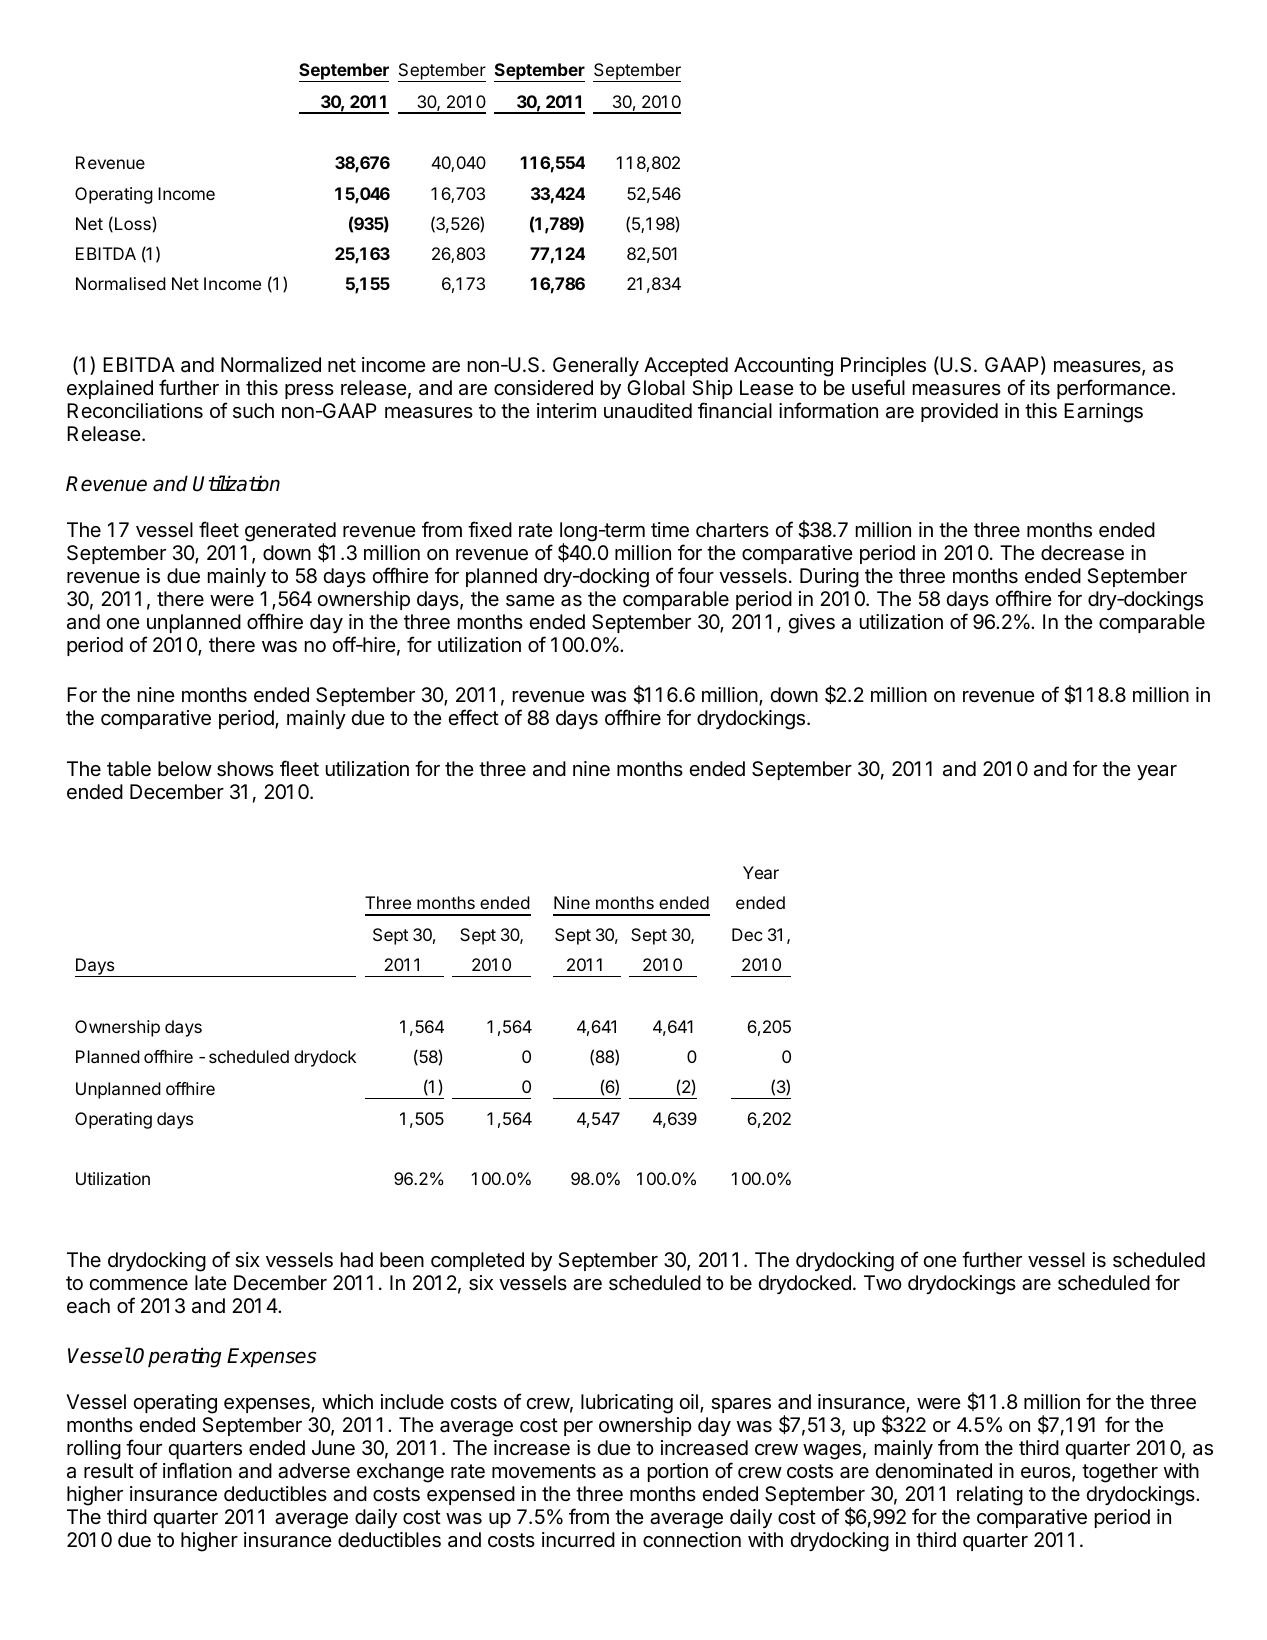 The width and height of the image is (1267, 1640). What do you see at coordinates (578, 1540) in the image?
I see `incurred` at bounding box center [578, 1540].
